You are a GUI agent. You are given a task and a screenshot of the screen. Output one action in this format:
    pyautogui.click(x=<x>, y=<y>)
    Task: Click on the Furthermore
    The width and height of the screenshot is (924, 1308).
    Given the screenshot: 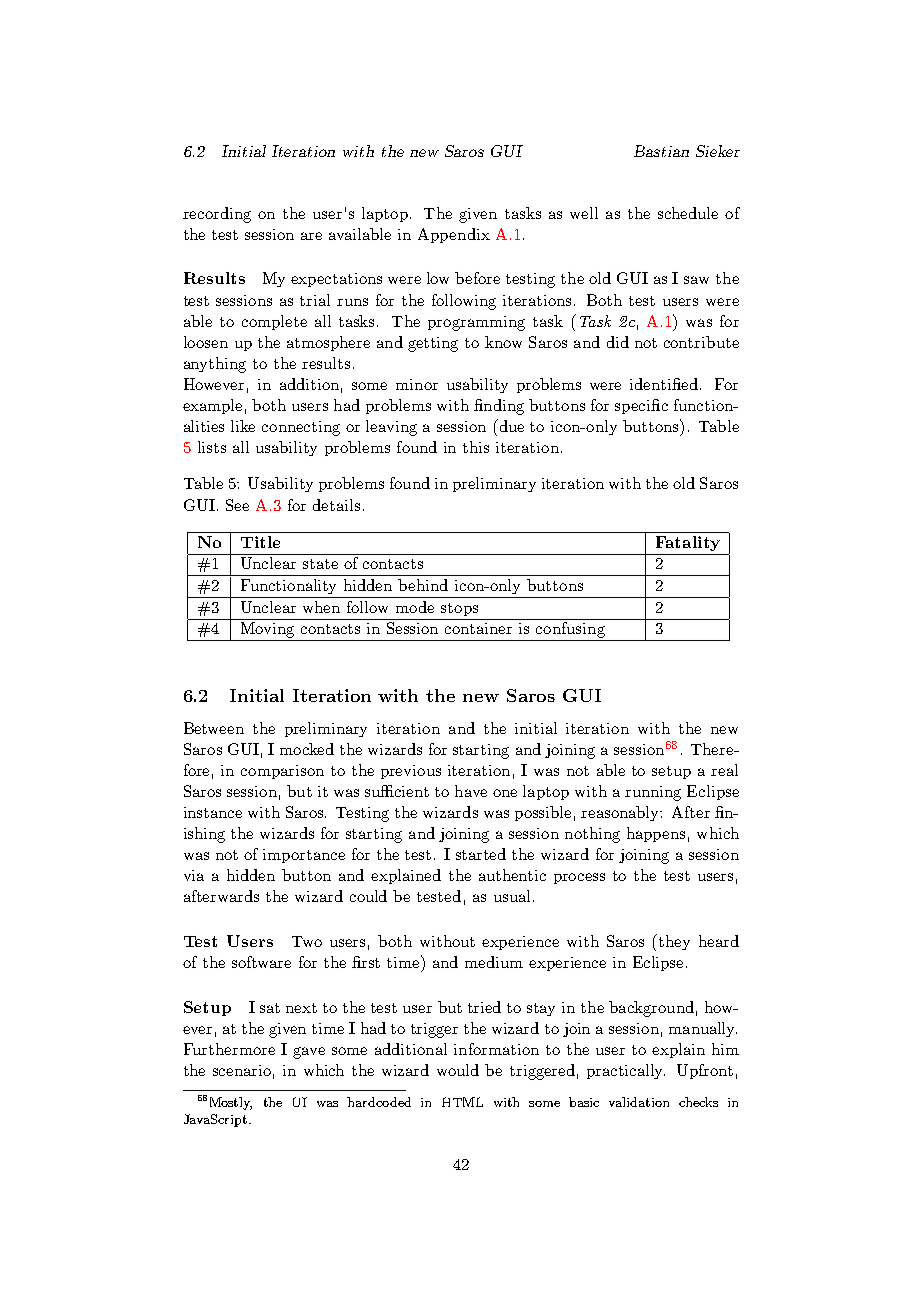 What is the action you would take?
    pyautogui.click(x=229, y=1049)
